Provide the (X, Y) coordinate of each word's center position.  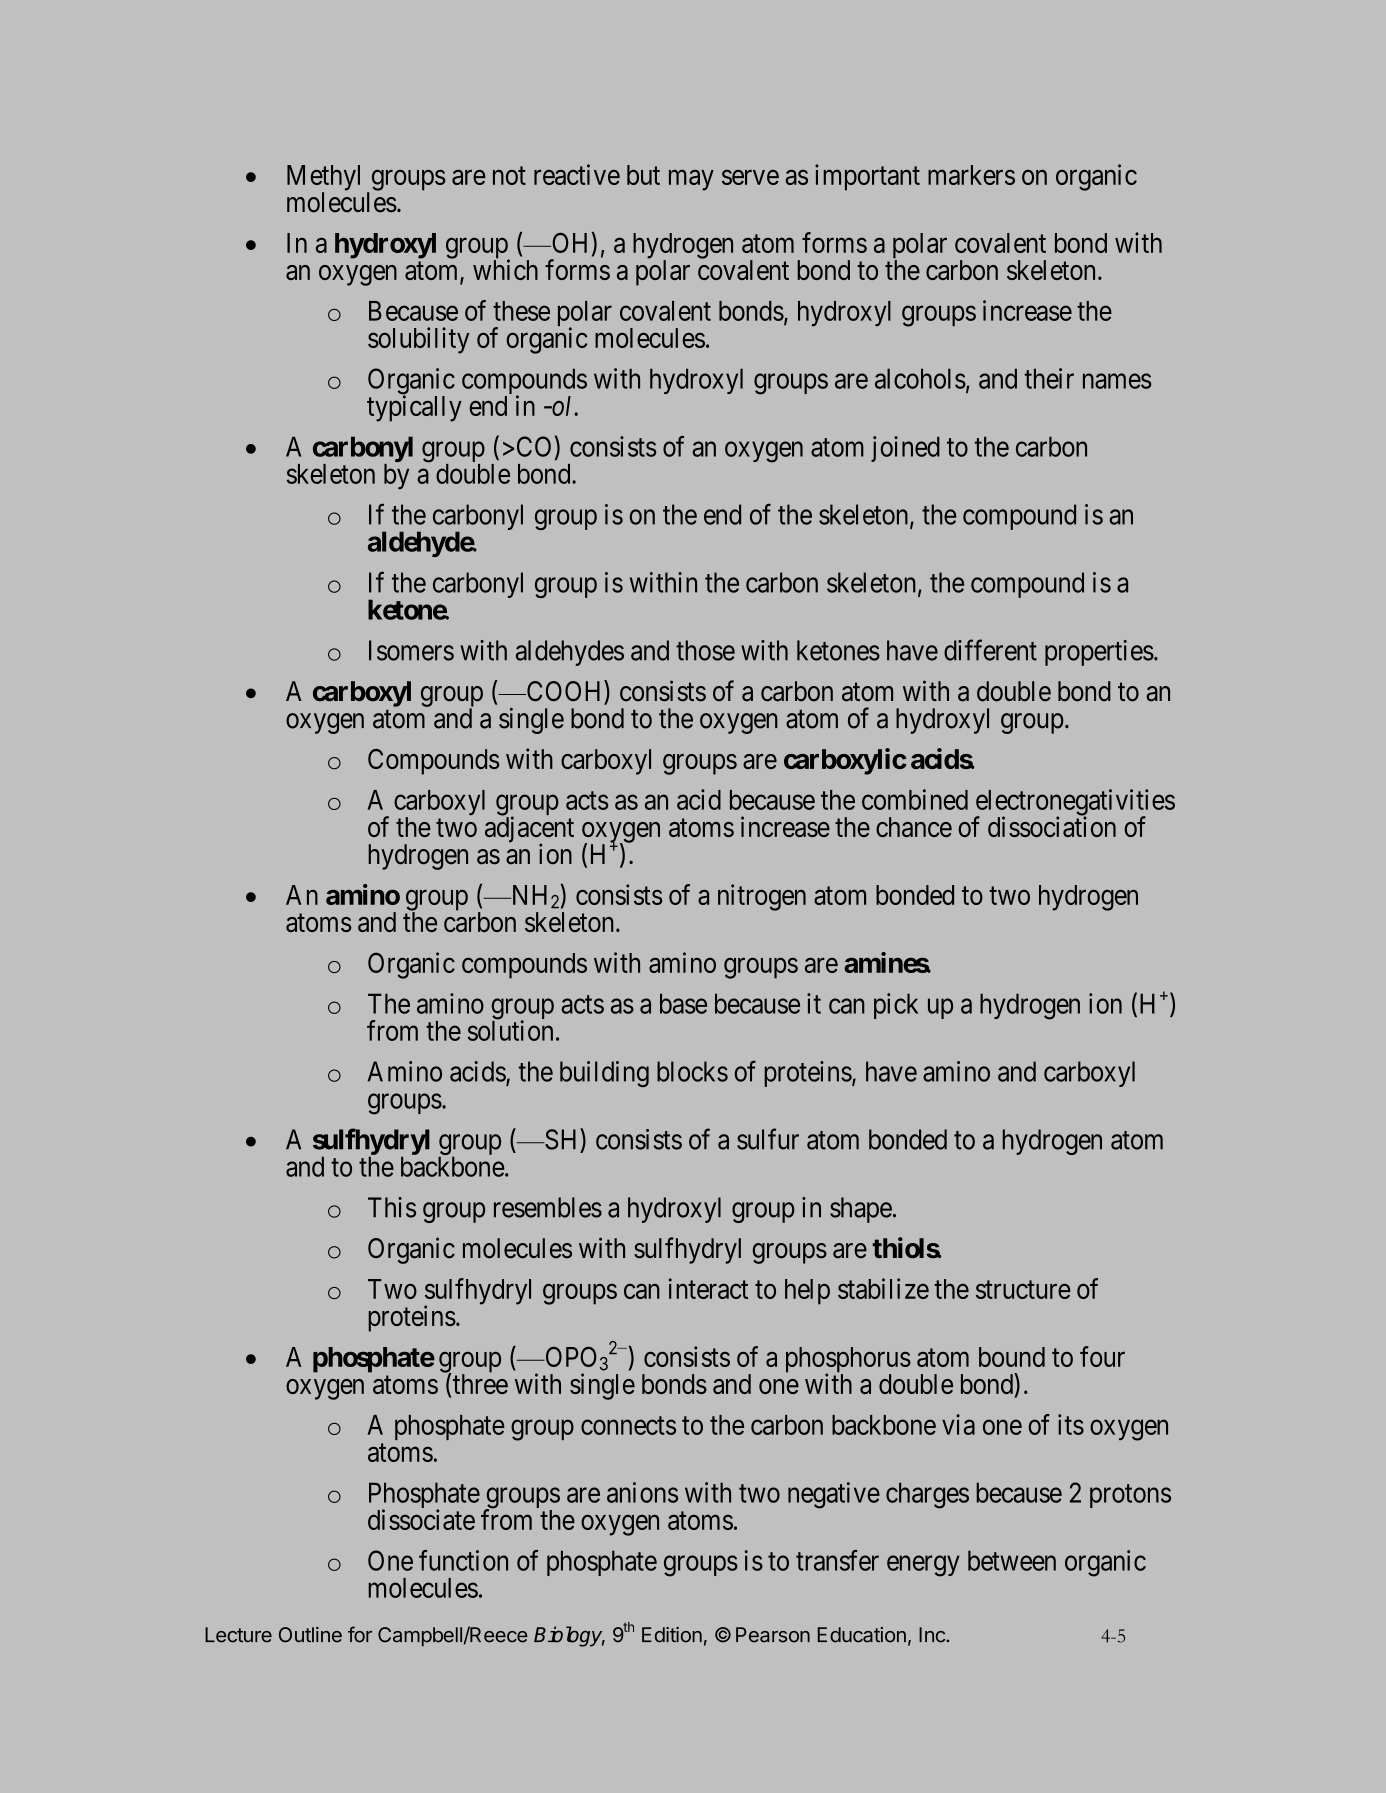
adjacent (529, 830)
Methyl (323, 179)
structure (1023, 1290)
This (392, 1207)
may (691, 180)
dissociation (1052, 826)
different (990, 650)
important (867, 177)
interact (708, 1288)
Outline (310, 1635)
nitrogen (762, 897)
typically (414, 408)
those (705, 650)
